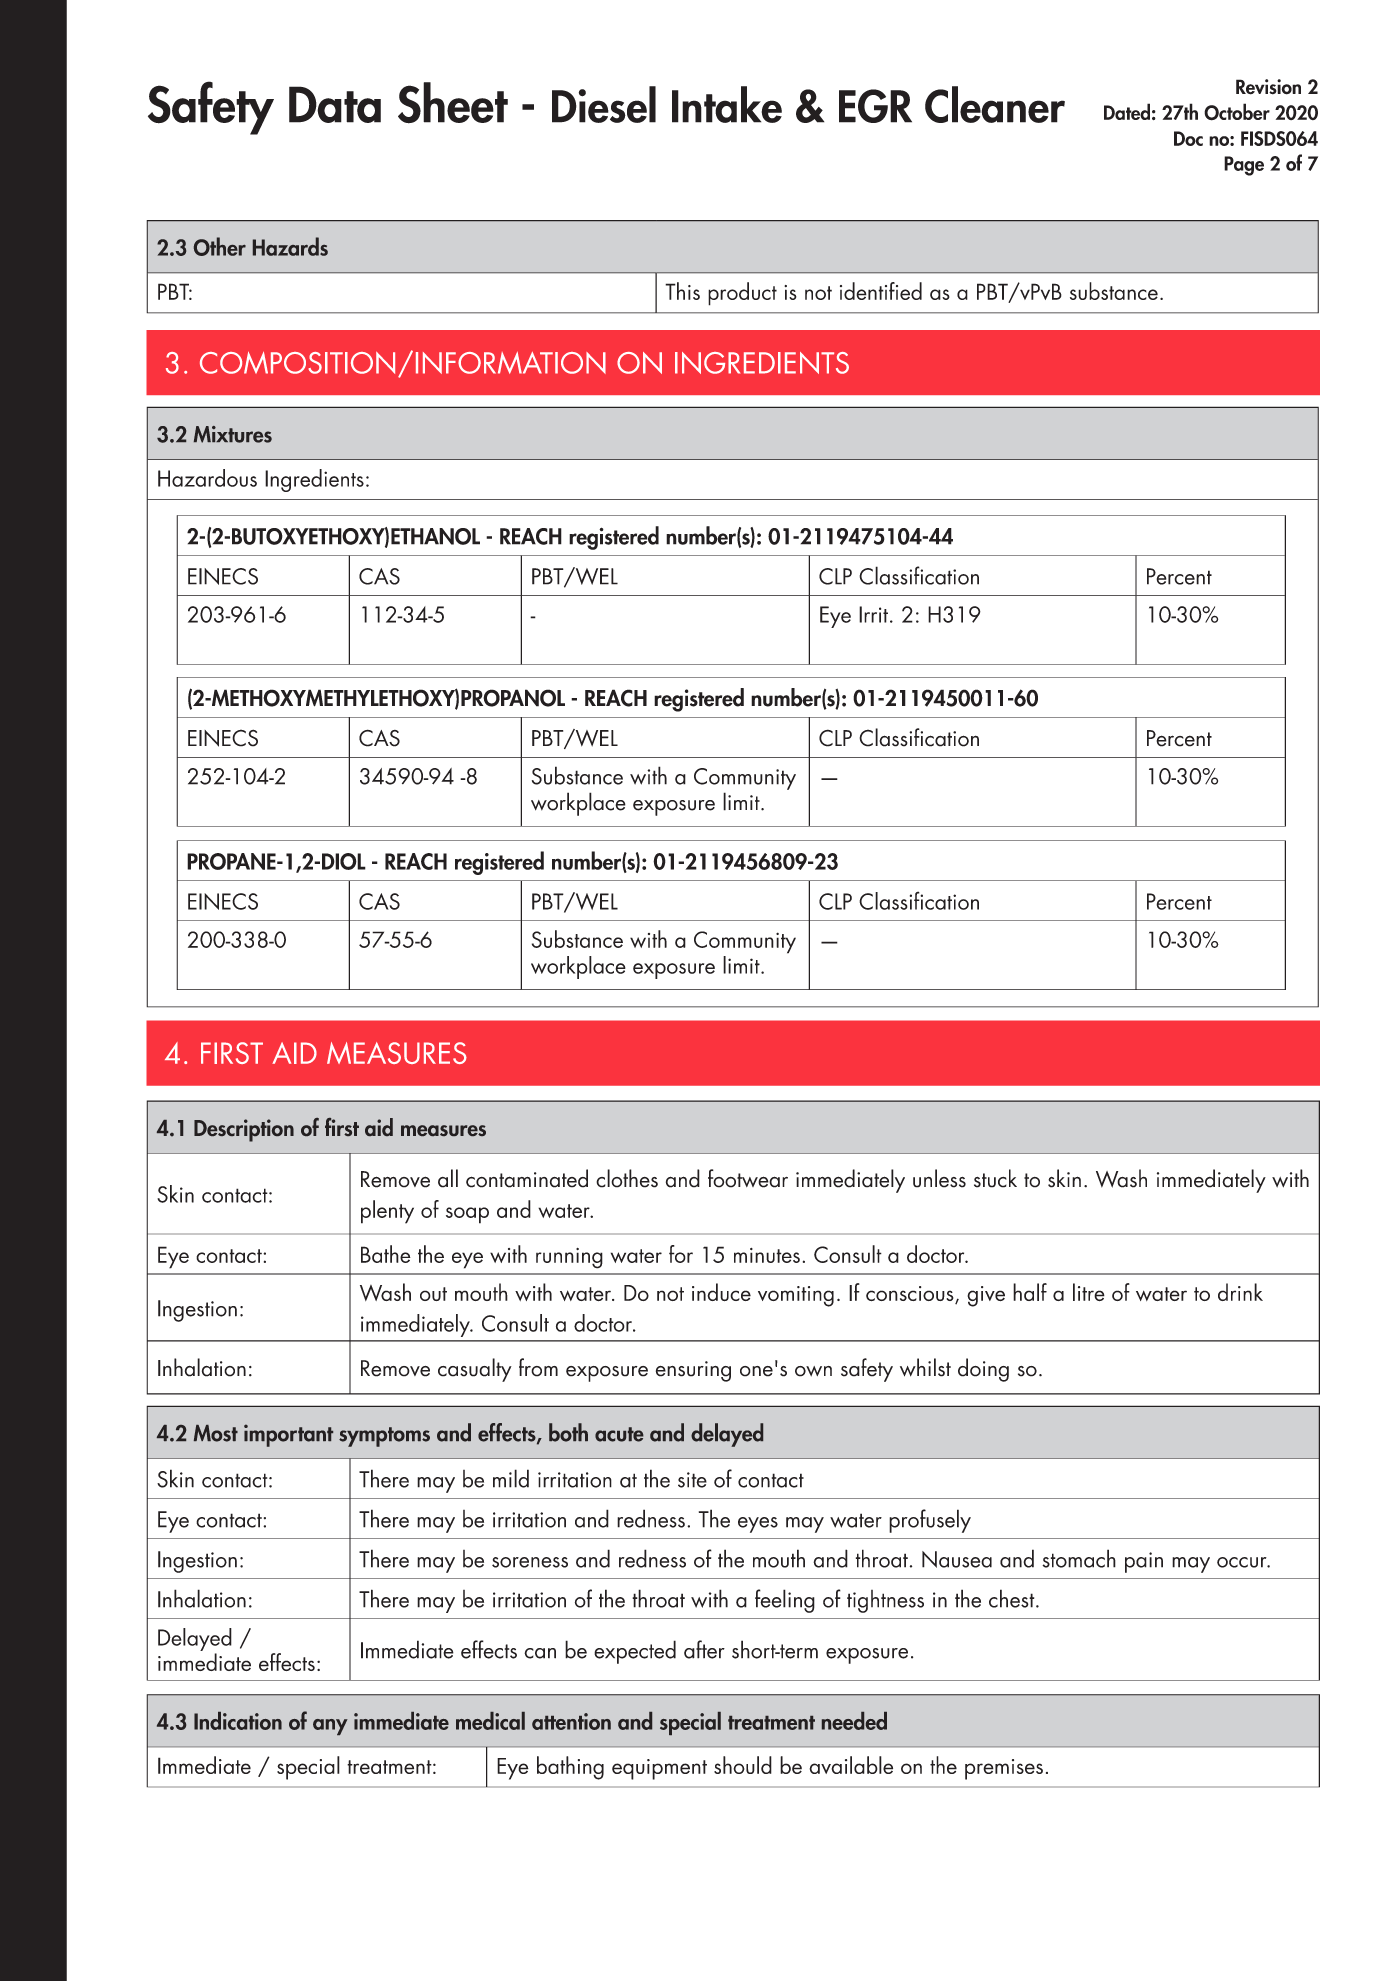 This image has height=1981, width=1400. Describe the element at coordinates (693, 1371) in the image. I see `ensuring` at that location.
